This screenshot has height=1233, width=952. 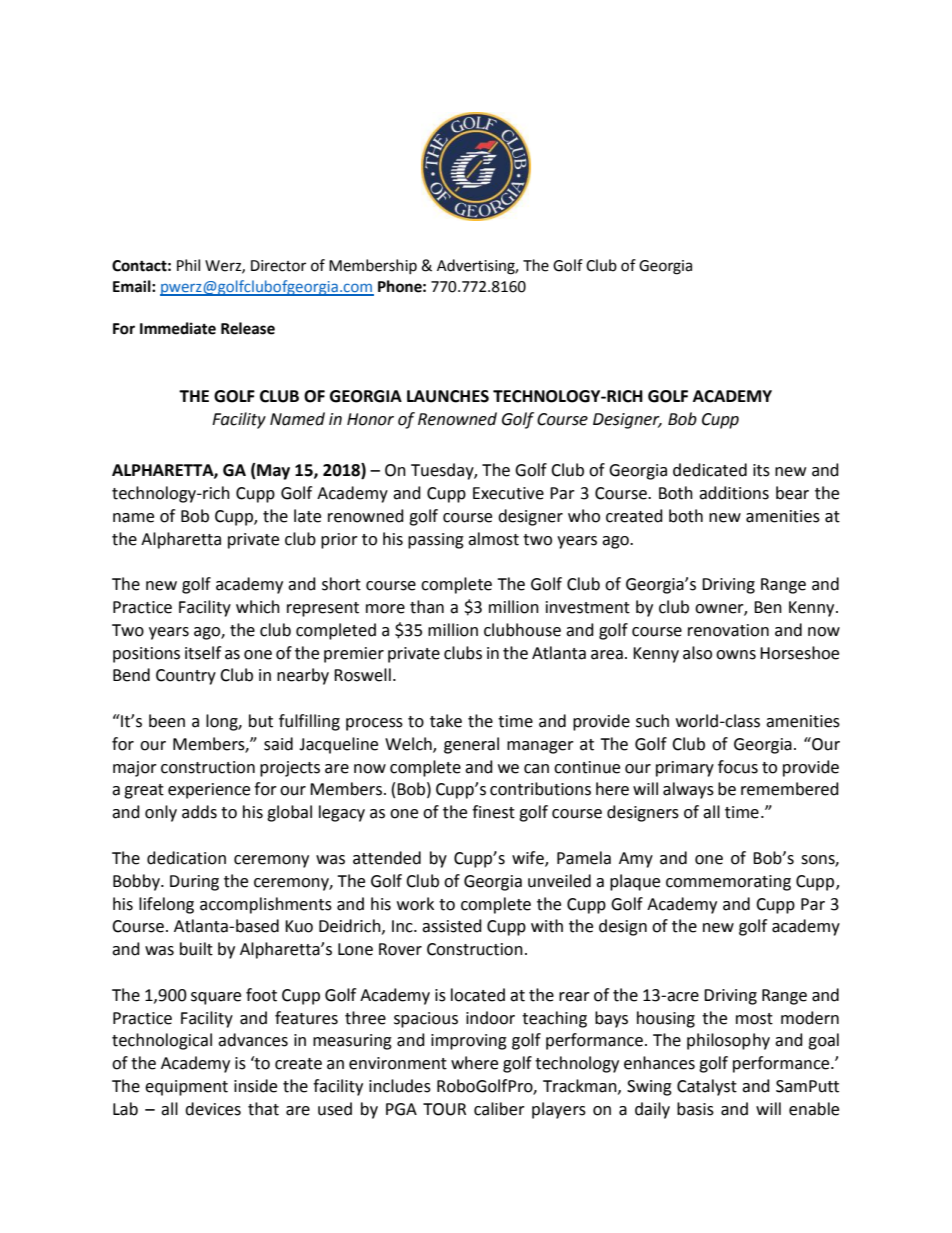 What do you see at coordinates (707, 1087) in the screenshot?
I see `Catalyst` at bounding box center [707, 1087].
